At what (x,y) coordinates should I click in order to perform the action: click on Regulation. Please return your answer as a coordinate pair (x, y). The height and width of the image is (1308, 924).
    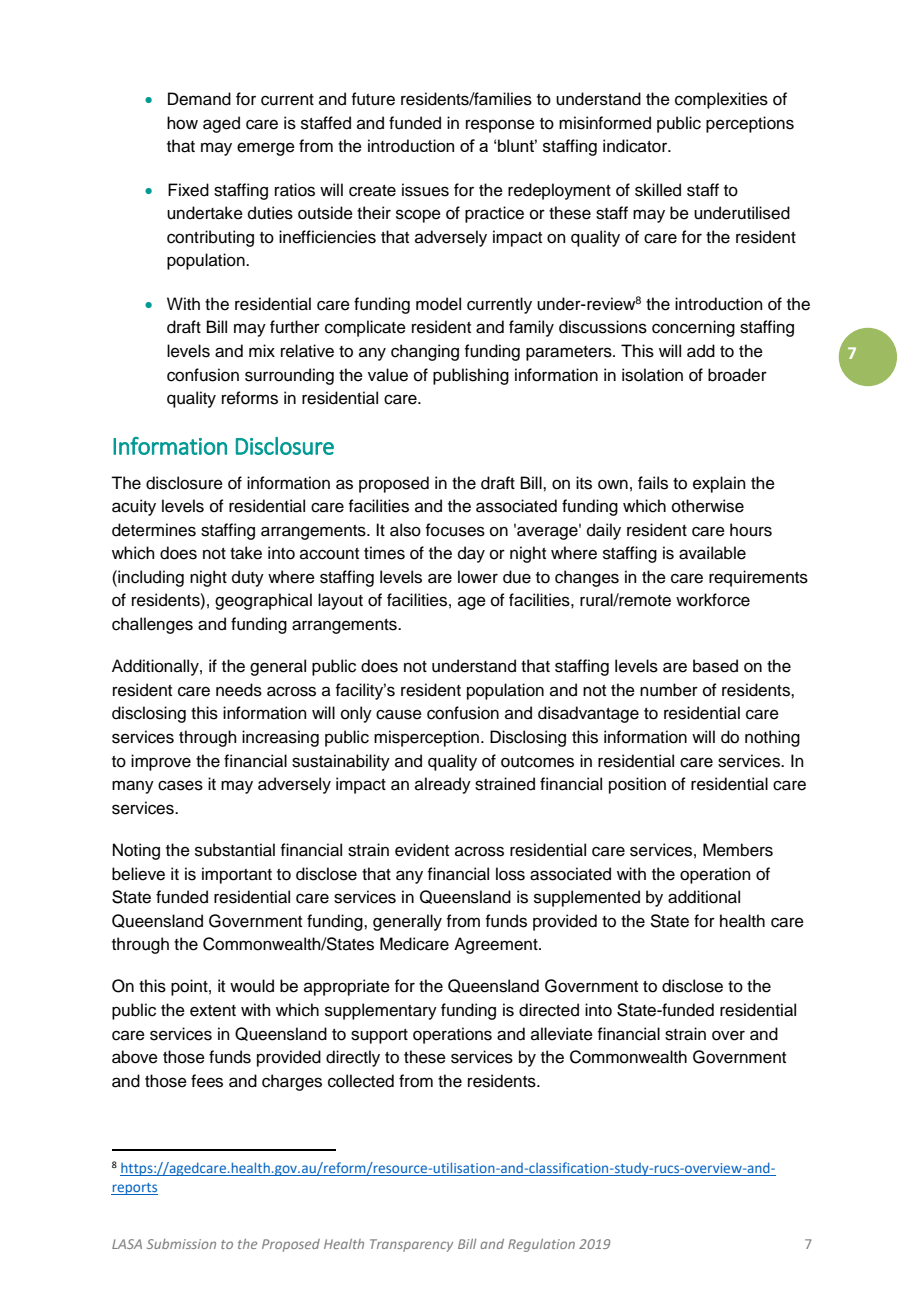
    Looking at the image, I should click on (541, 1245).
